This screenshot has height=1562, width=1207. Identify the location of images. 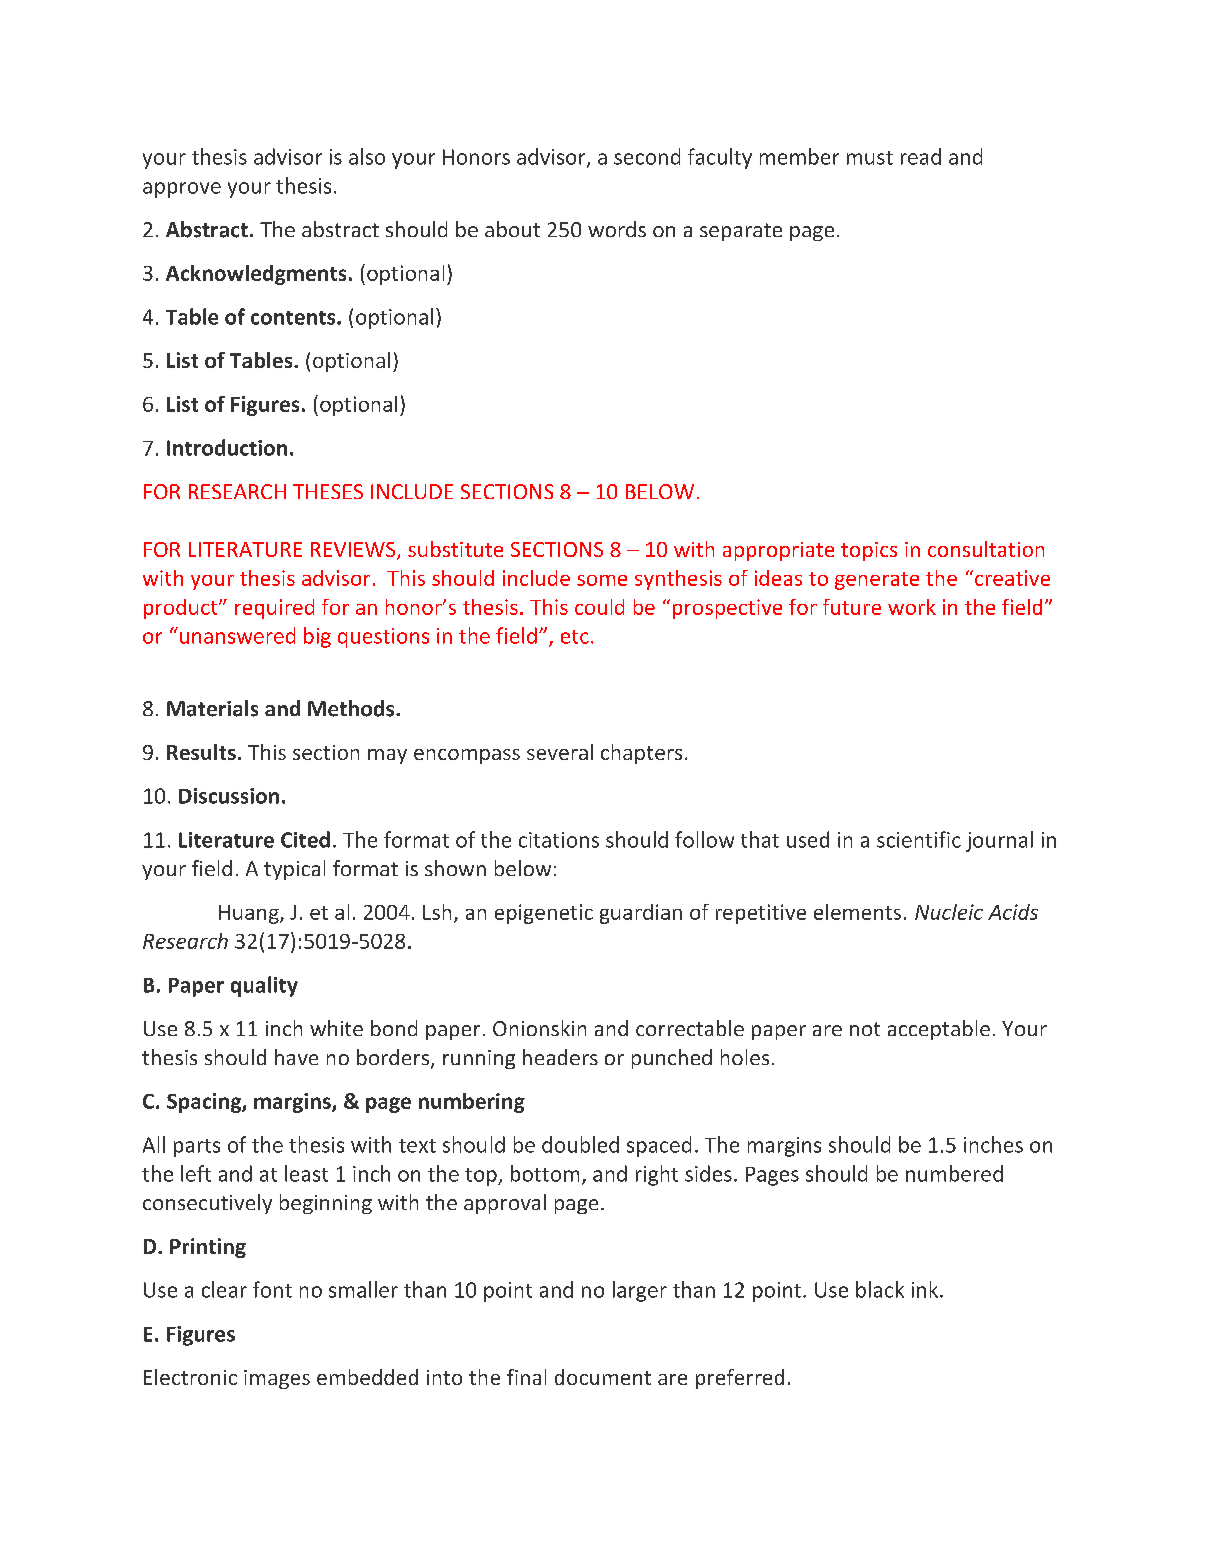
(277, 1379).
